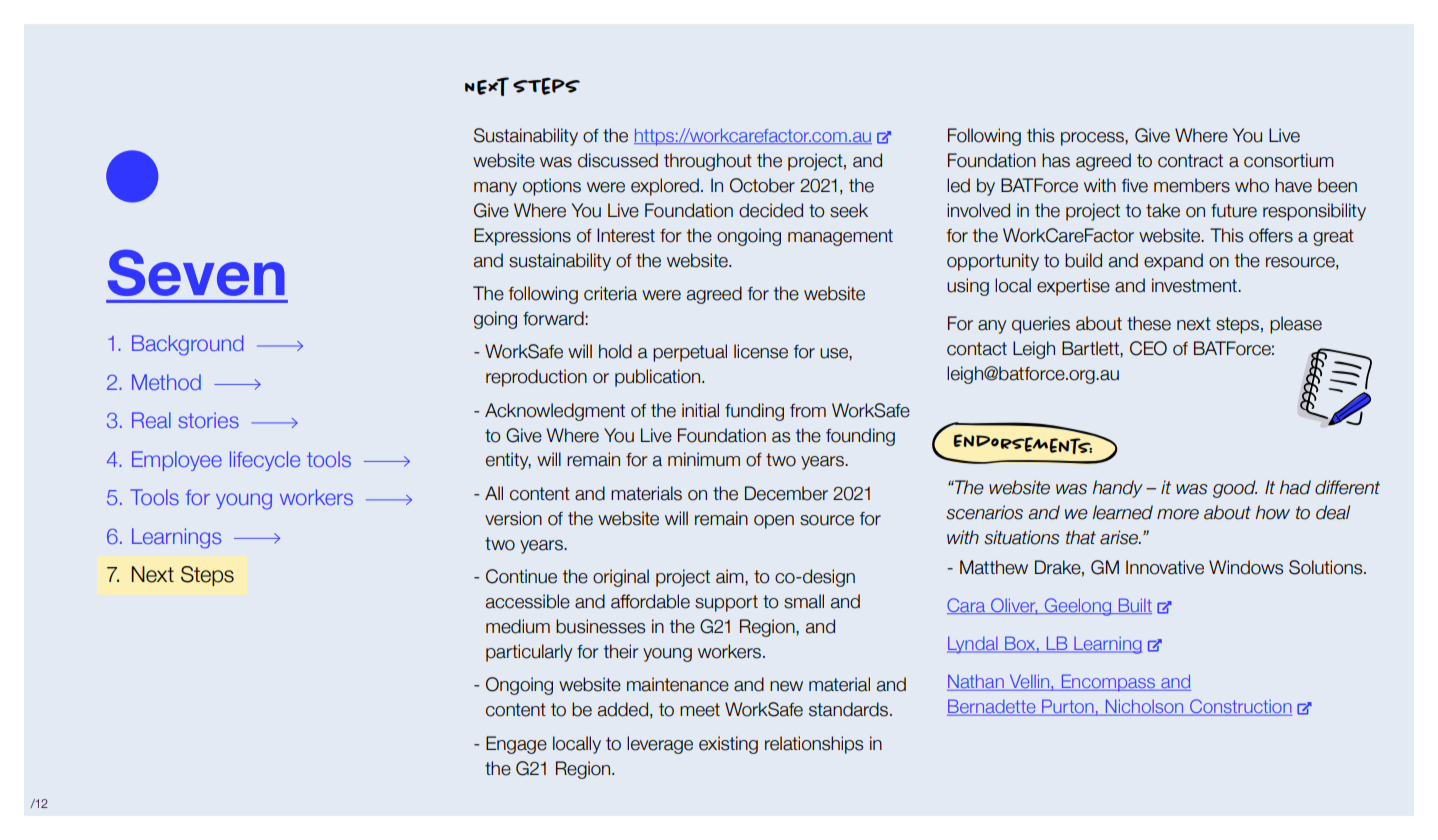 Image resolution: width=1438 pixels, height=840 pixels. Describe the element at coordinates (495, 189) in the screenshot. I see `many` at that location.
